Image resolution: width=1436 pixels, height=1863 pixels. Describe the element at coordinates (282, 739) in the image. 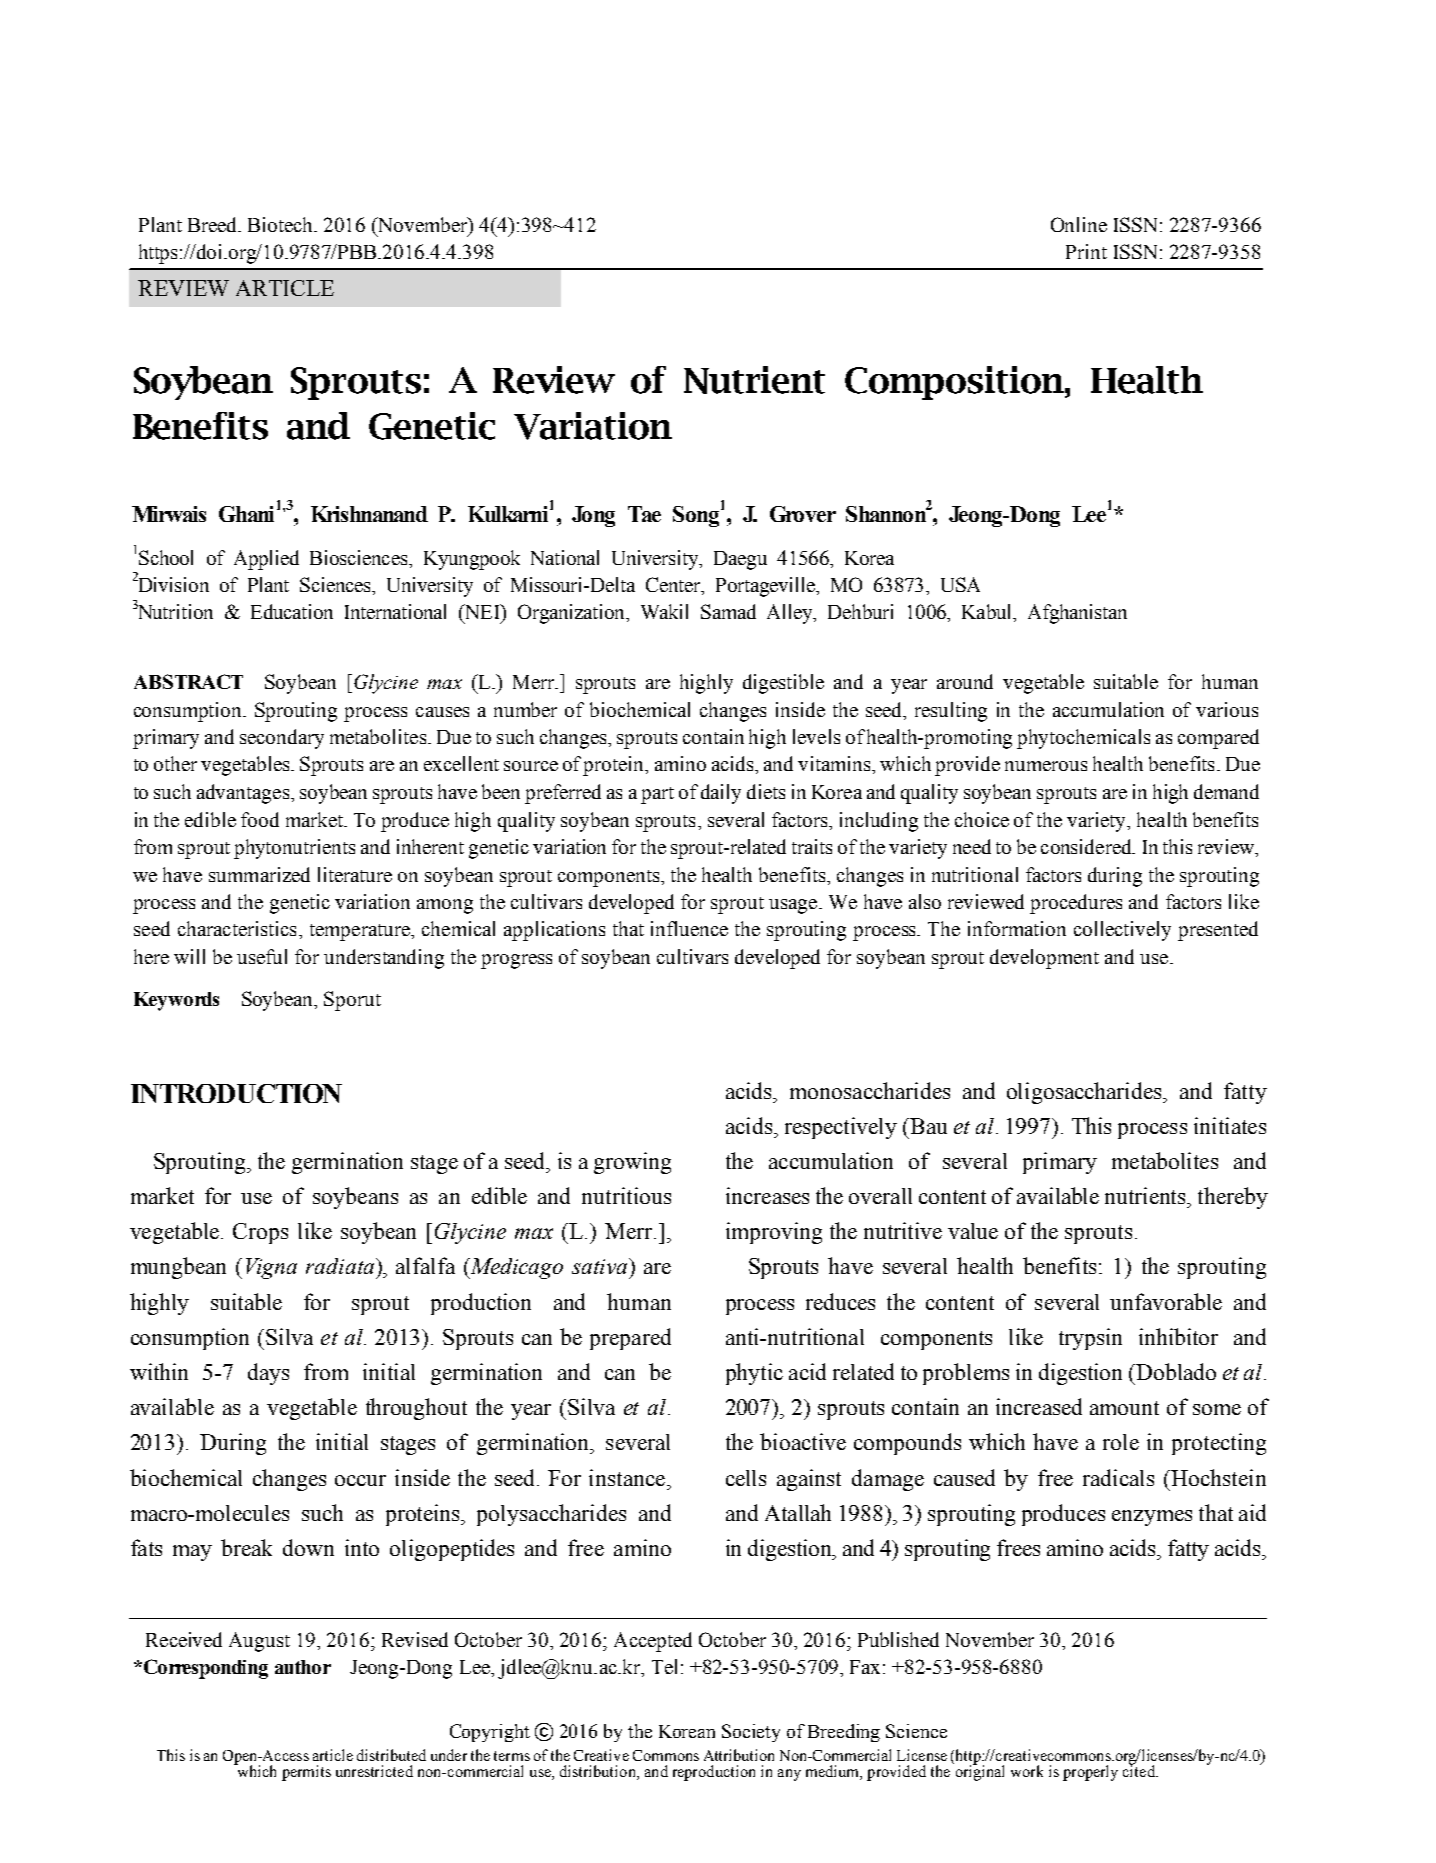

I see `secondary` at that location.
